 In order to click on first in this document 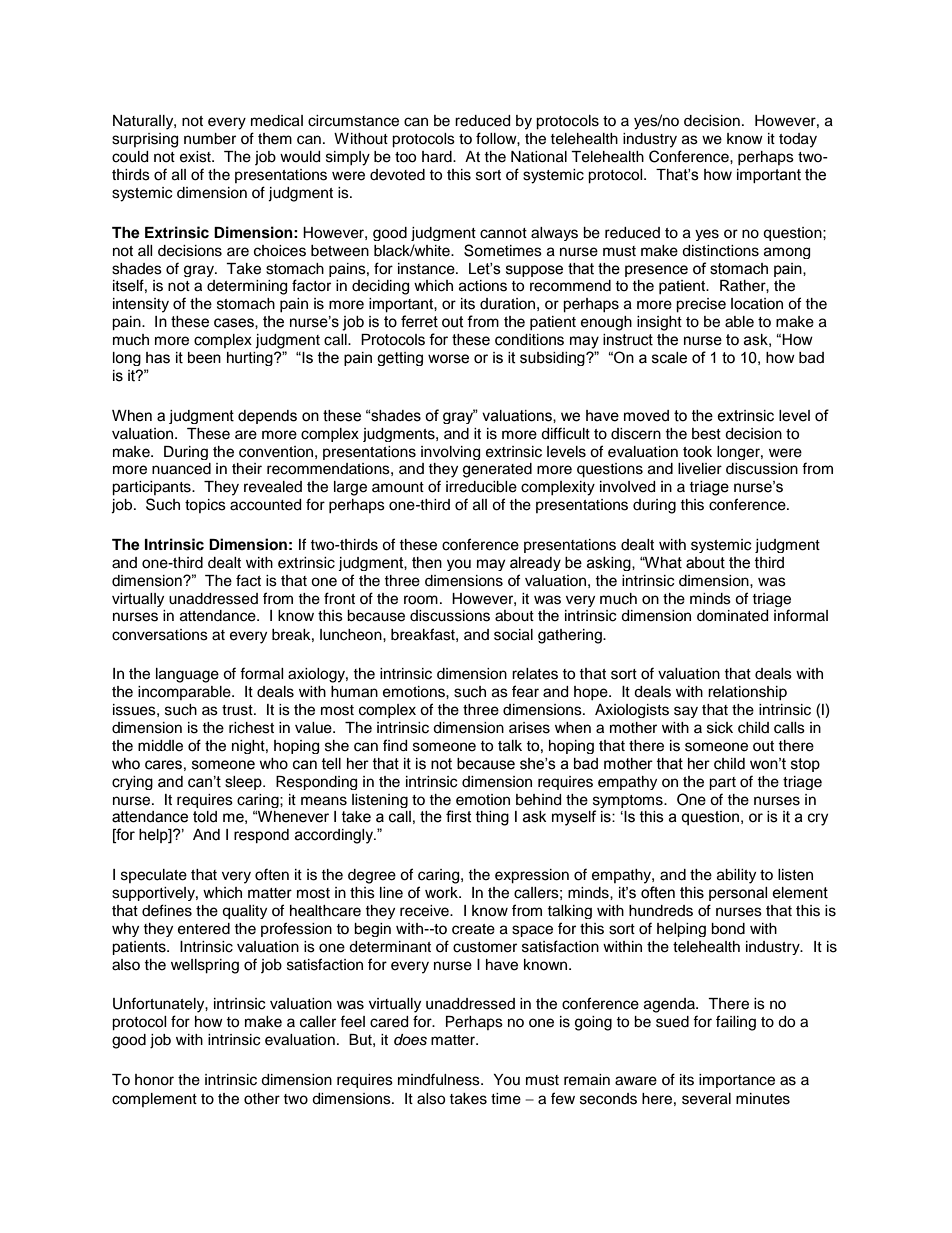, I will do `click(459, 816)`.
